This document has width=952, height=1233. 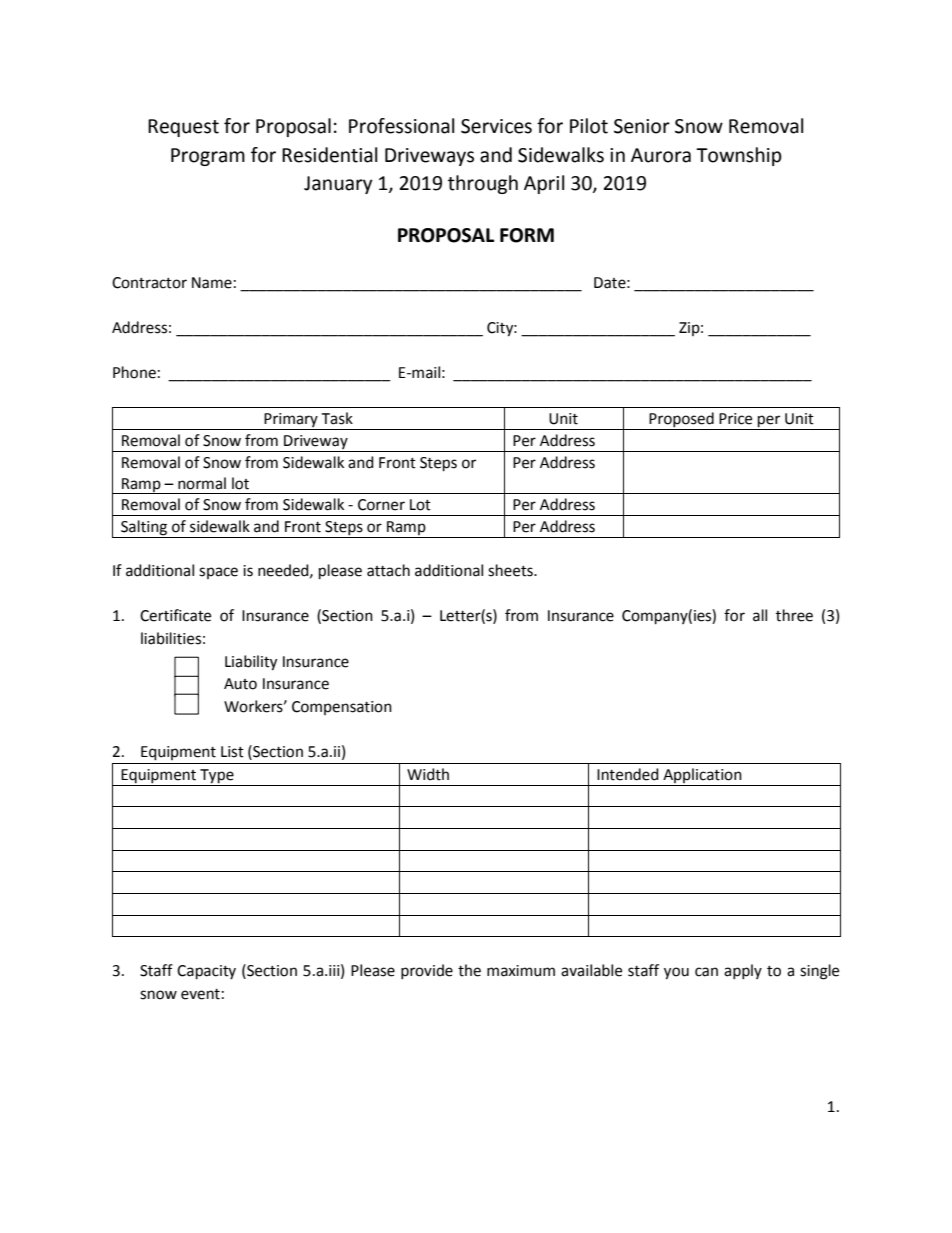 What do you see at coordinates (735, 419) in the document?
I see `Price` at bounding box center [735, 419].
